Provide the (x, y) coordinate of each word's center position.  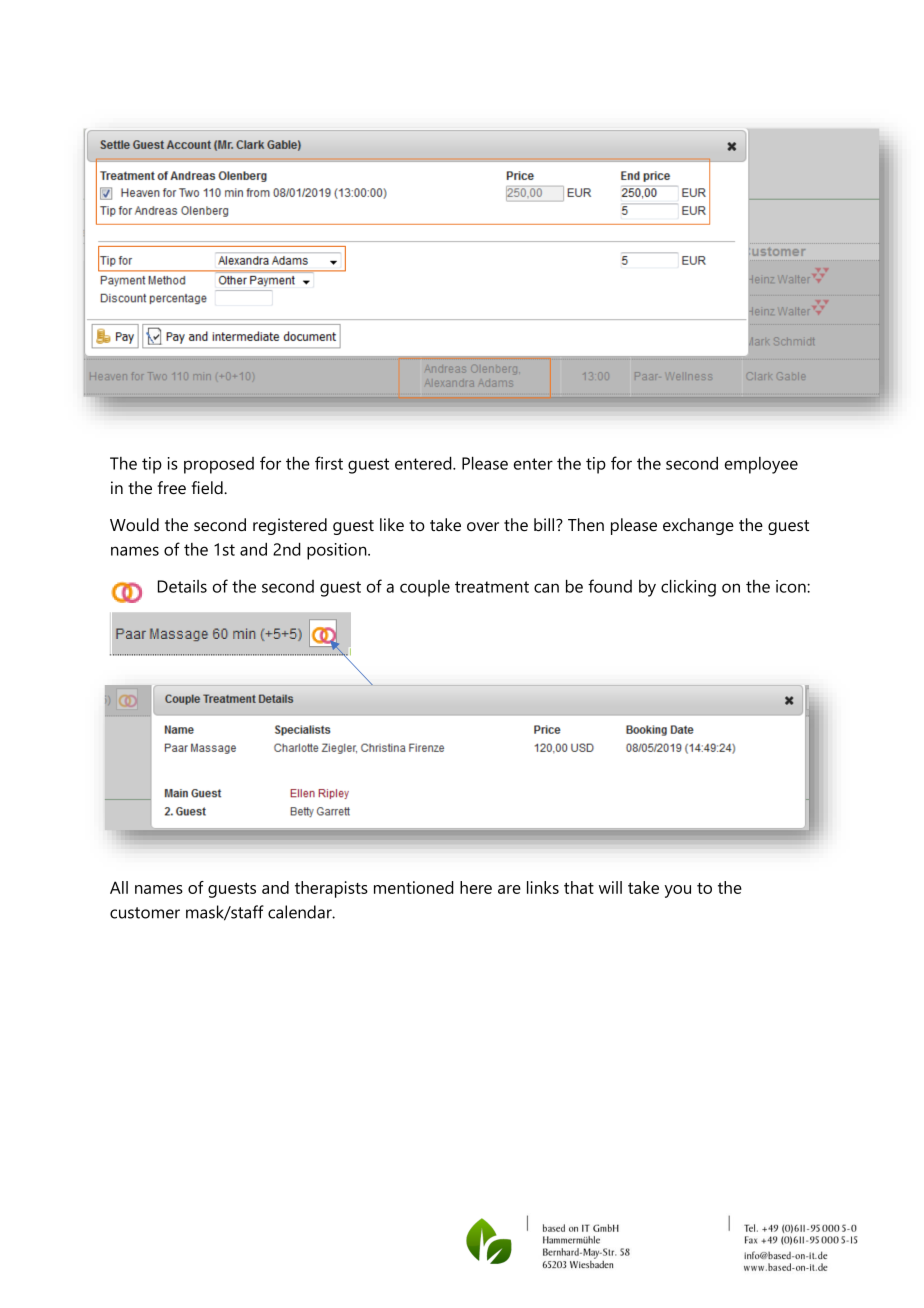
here (476, 887)
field (208, 488)
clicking (688, 588)
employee (761, 465)
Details (182, 586)
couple (425, 588)
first (329, 463)
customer (145, 913)
